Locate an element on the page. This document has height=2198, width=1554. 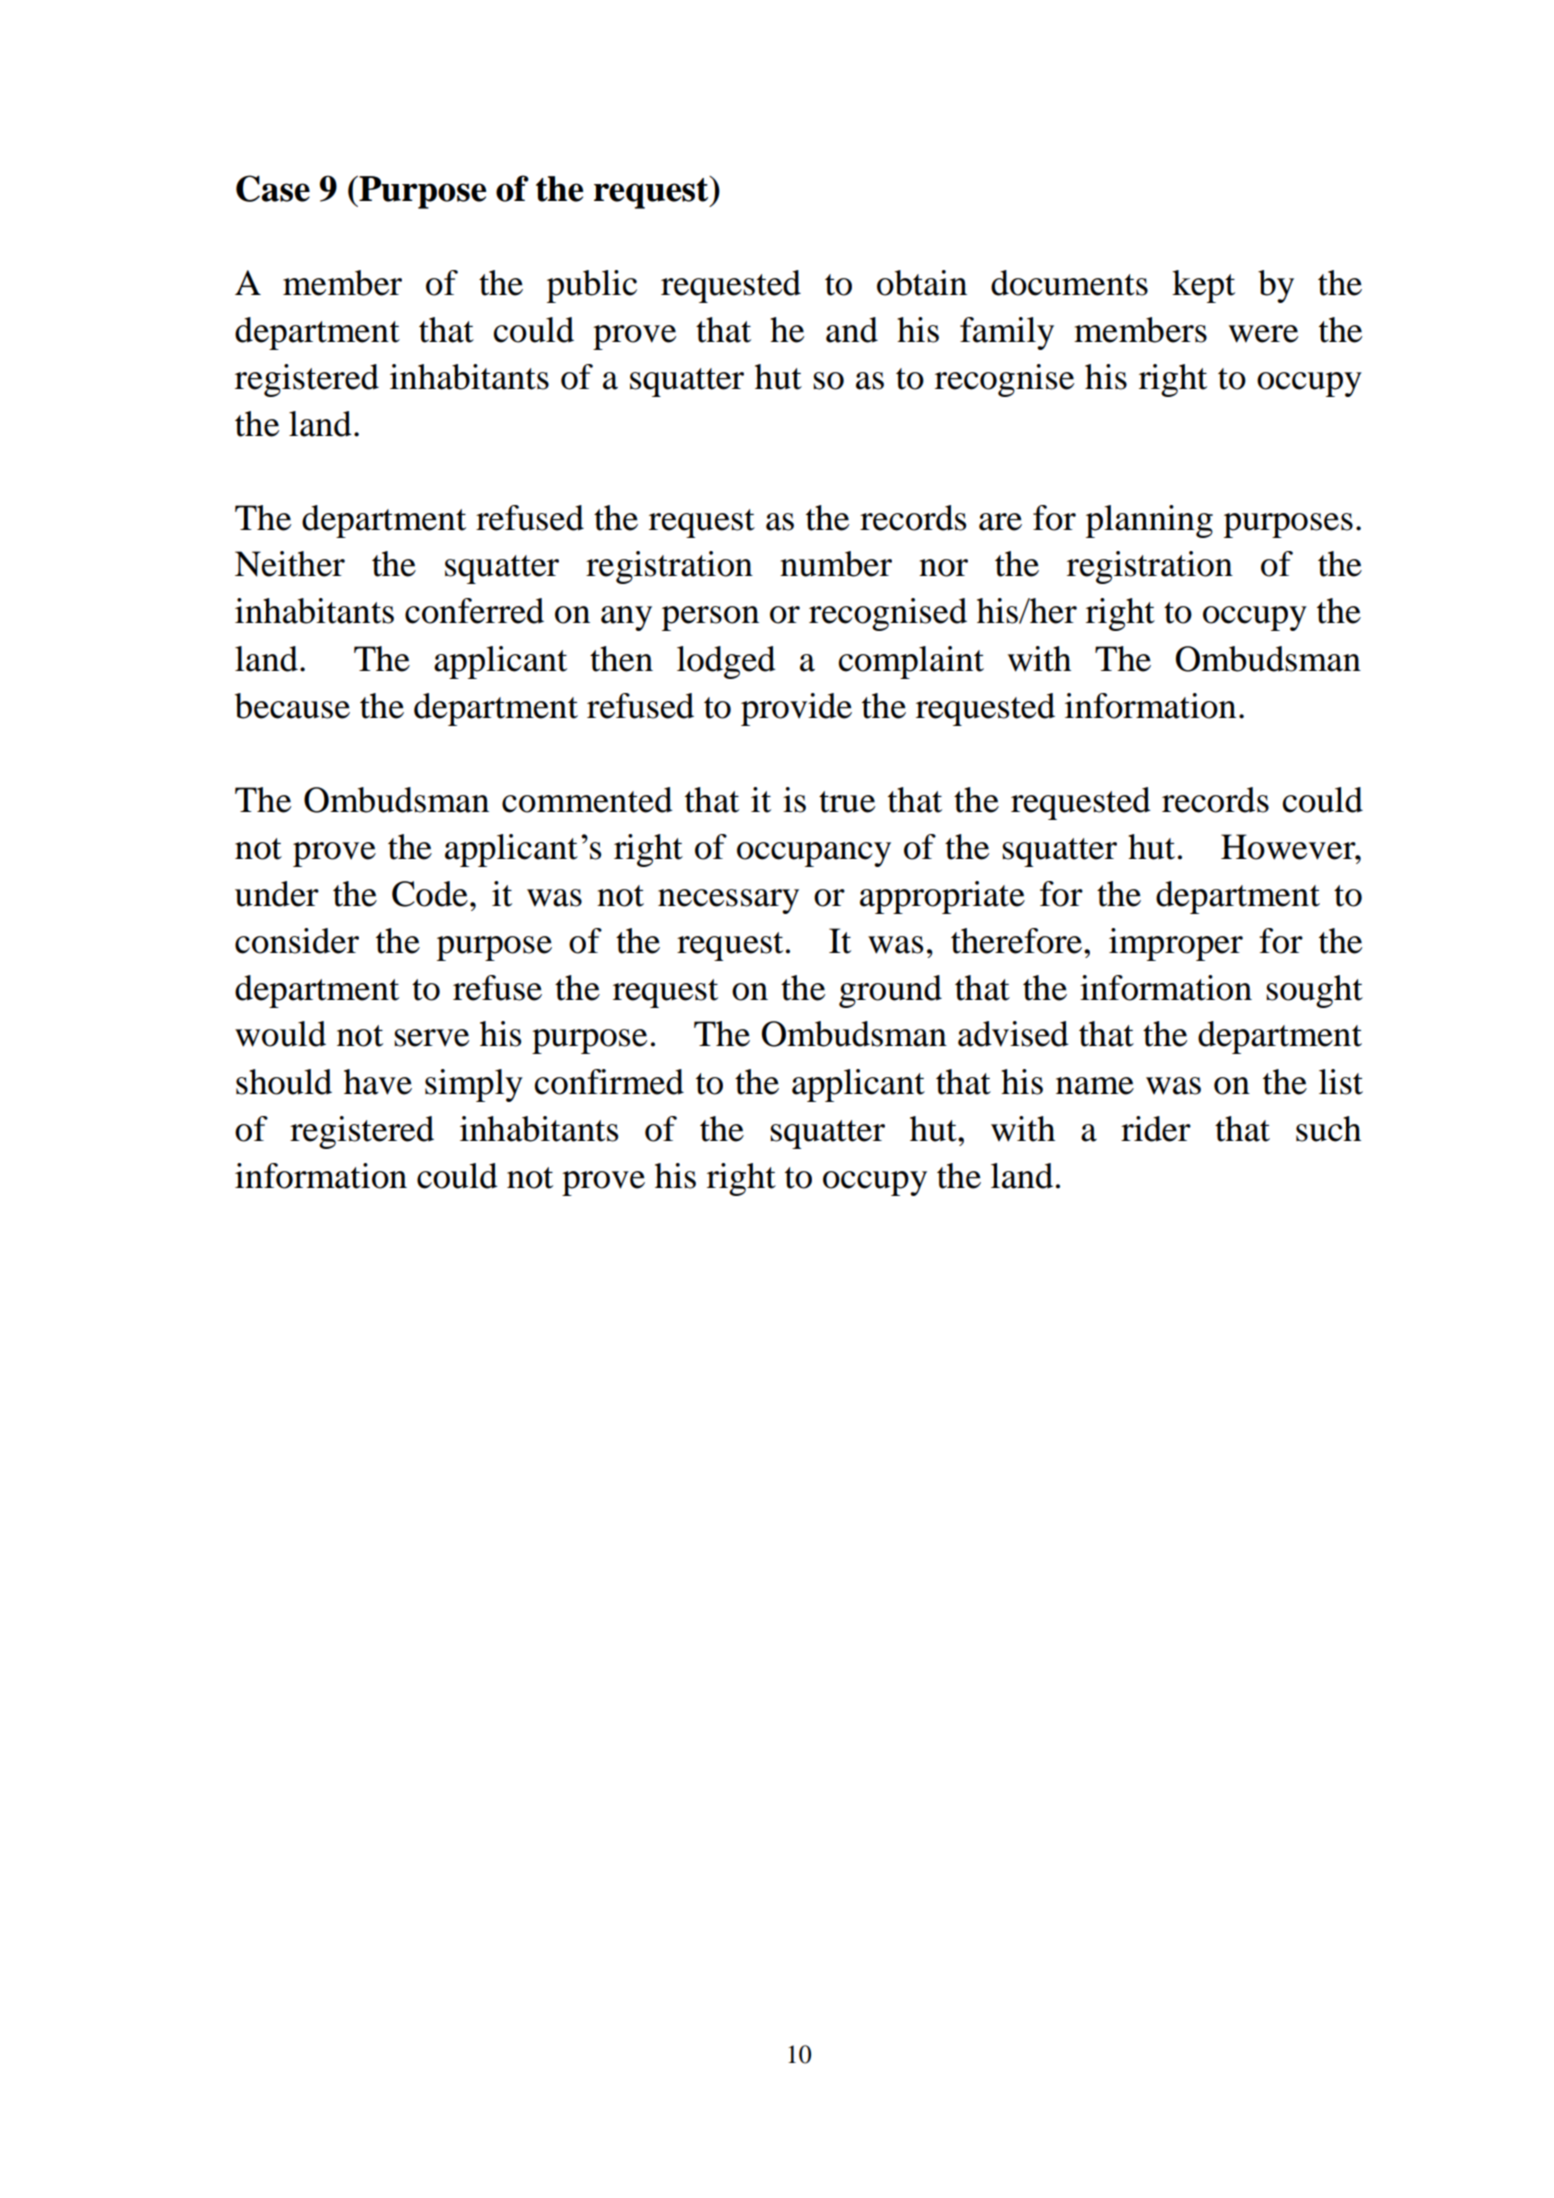
confirmed is located at coordinates (609, 1082).
